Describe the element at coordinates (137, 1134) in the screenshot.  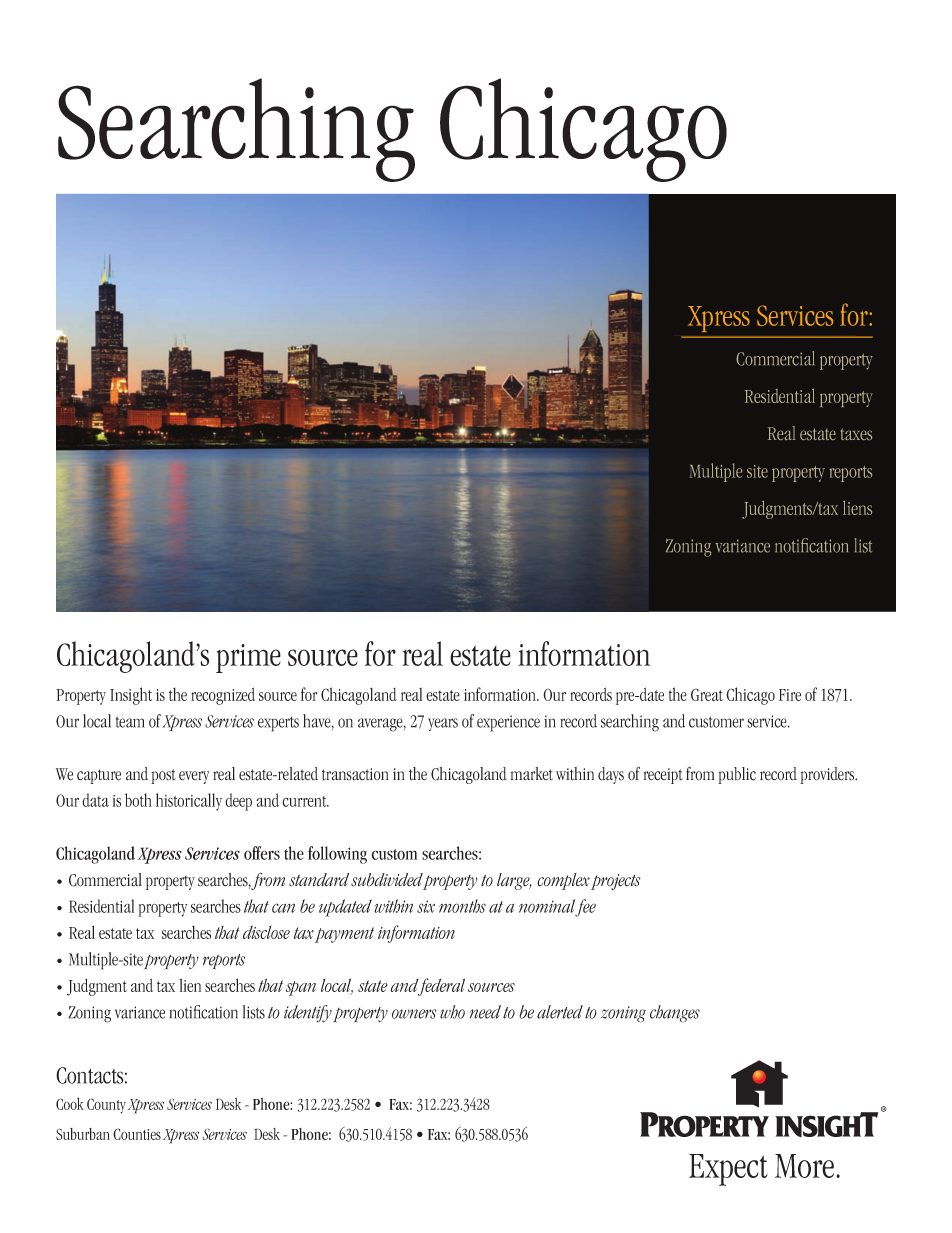
I see `Counties` at that location.
